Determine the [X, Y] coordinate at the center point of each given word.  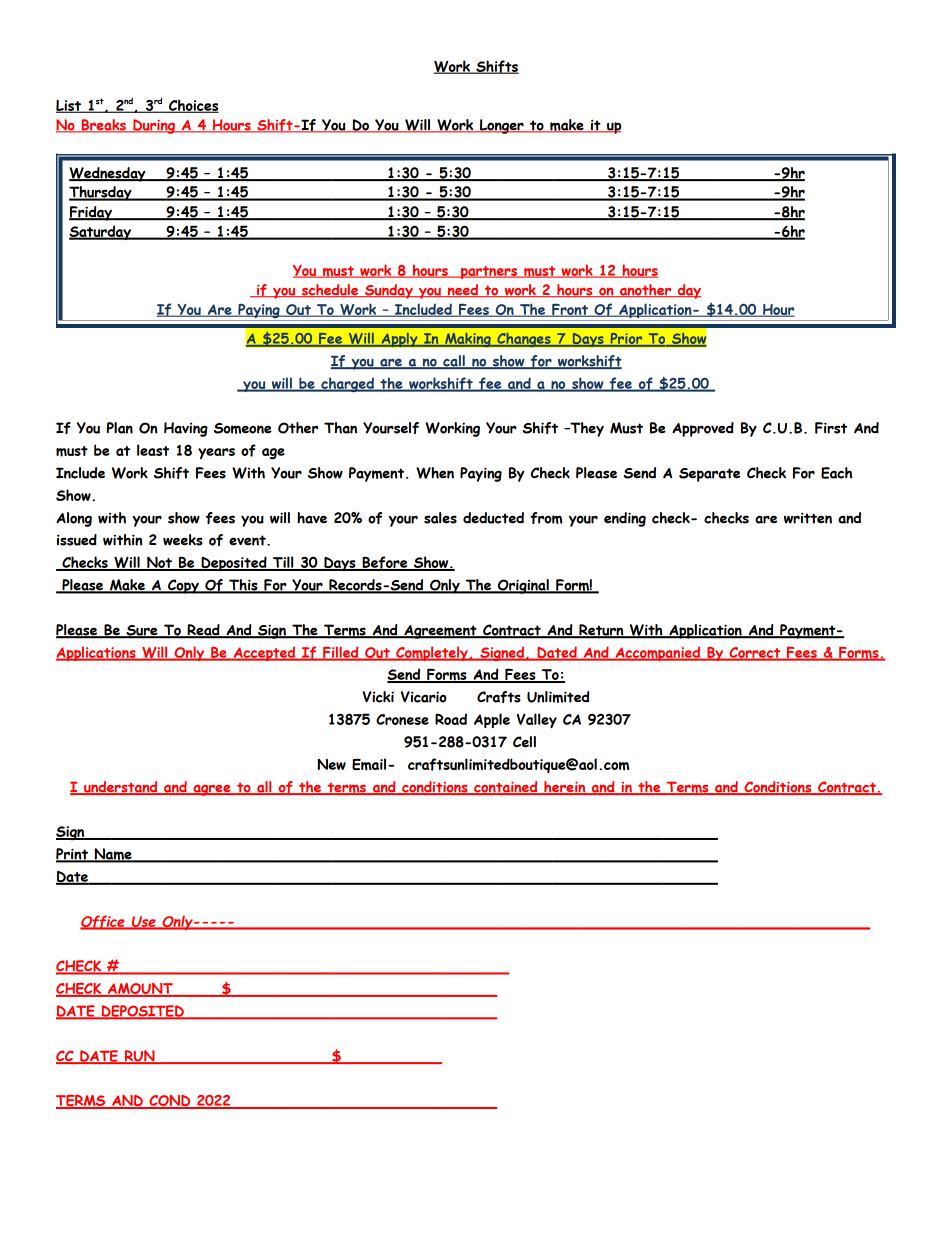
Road [451, 719]
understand [121, 788]
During [154, 126]
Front [570, 310]
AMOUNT [140, 990]
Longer [501, 126]
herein [565, 788]
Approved [703, 429]
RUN [140, 1057]
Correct [755, 653]
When [435, 473]
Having [186, 429]
